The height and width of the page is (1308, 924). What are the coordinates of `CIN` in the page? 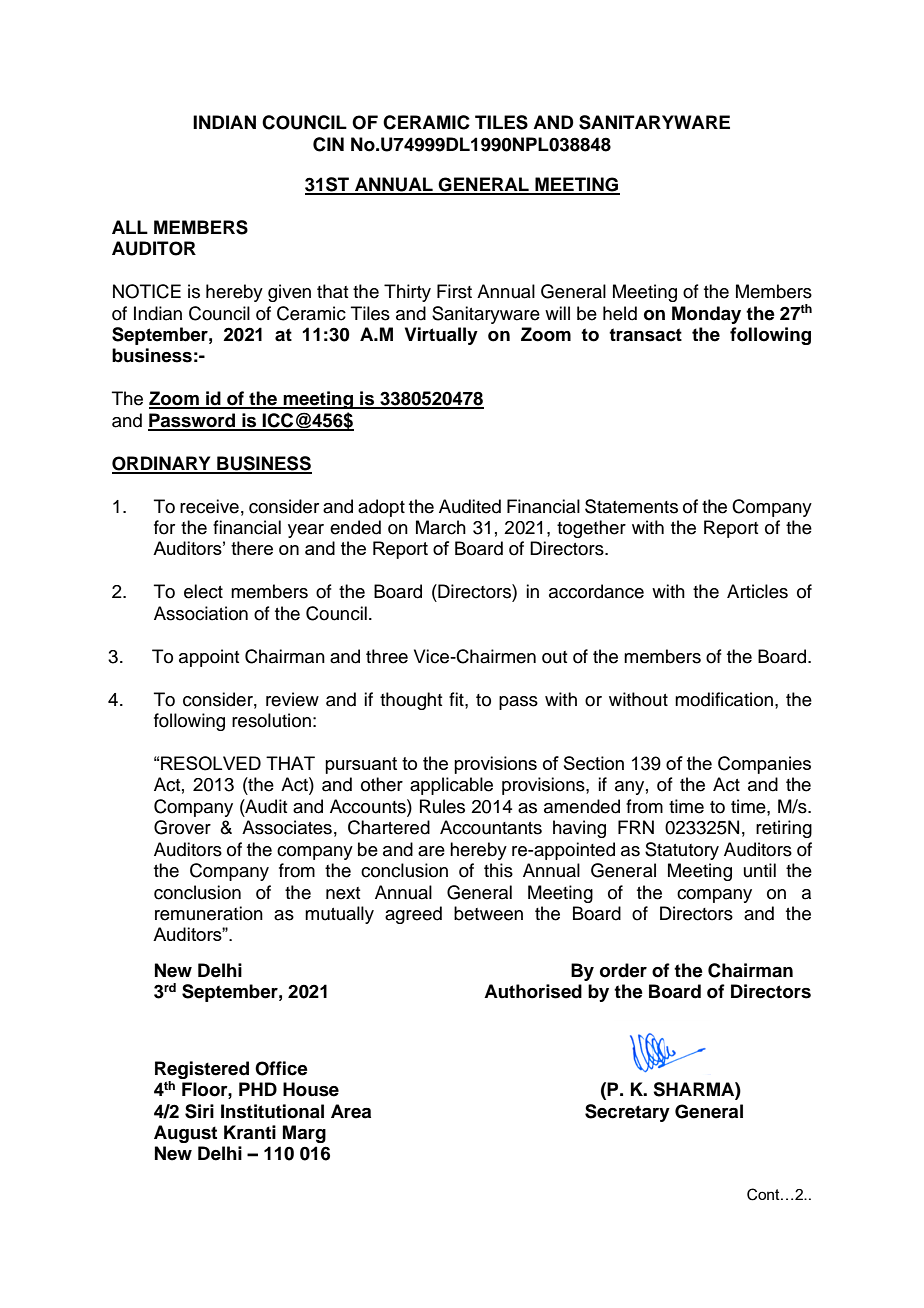 It's located at (328, 144).
